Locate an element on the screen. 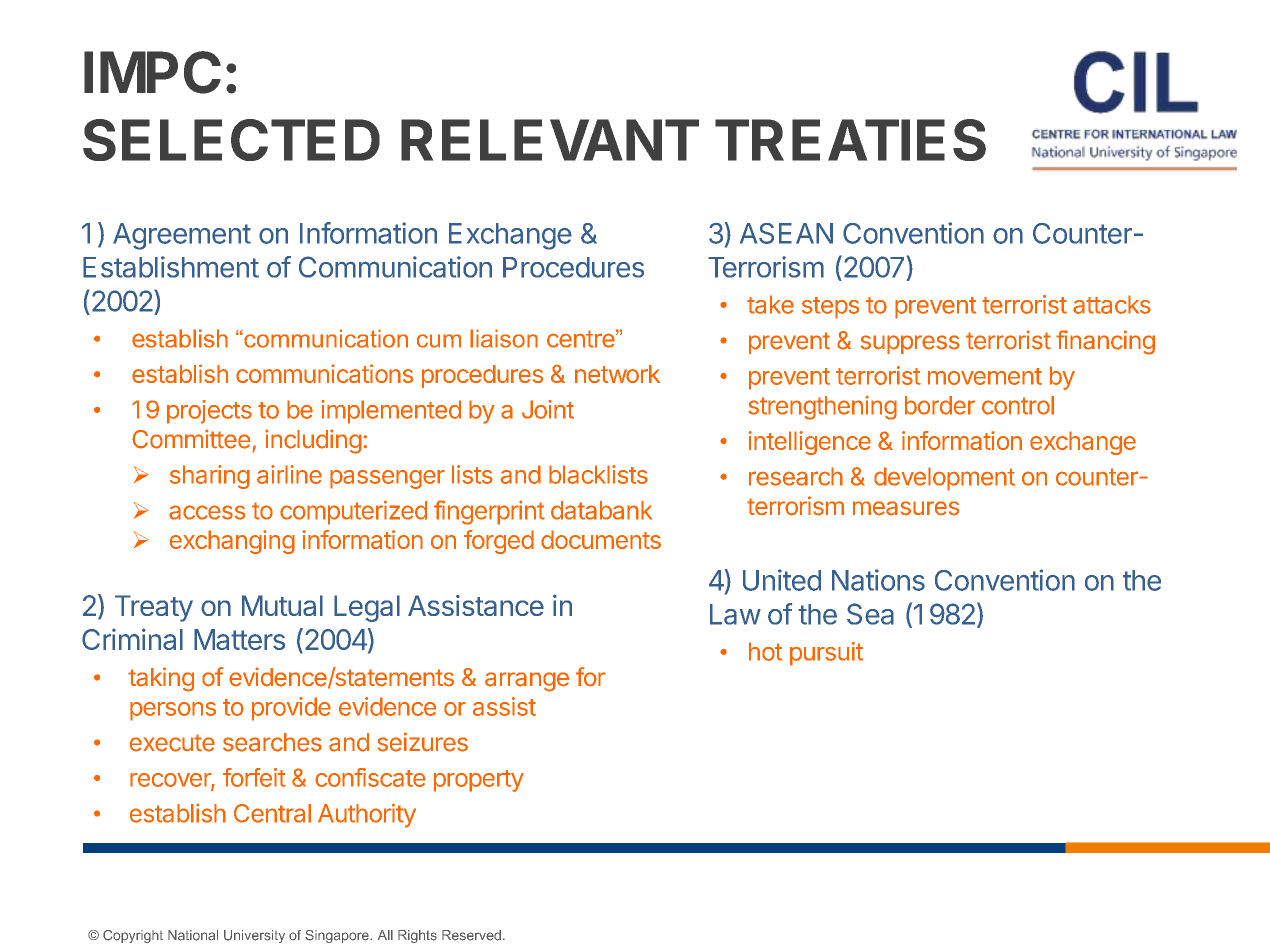 This screenshot has width=1270, height=952. Reserved is located at coordinates (471, 935).
